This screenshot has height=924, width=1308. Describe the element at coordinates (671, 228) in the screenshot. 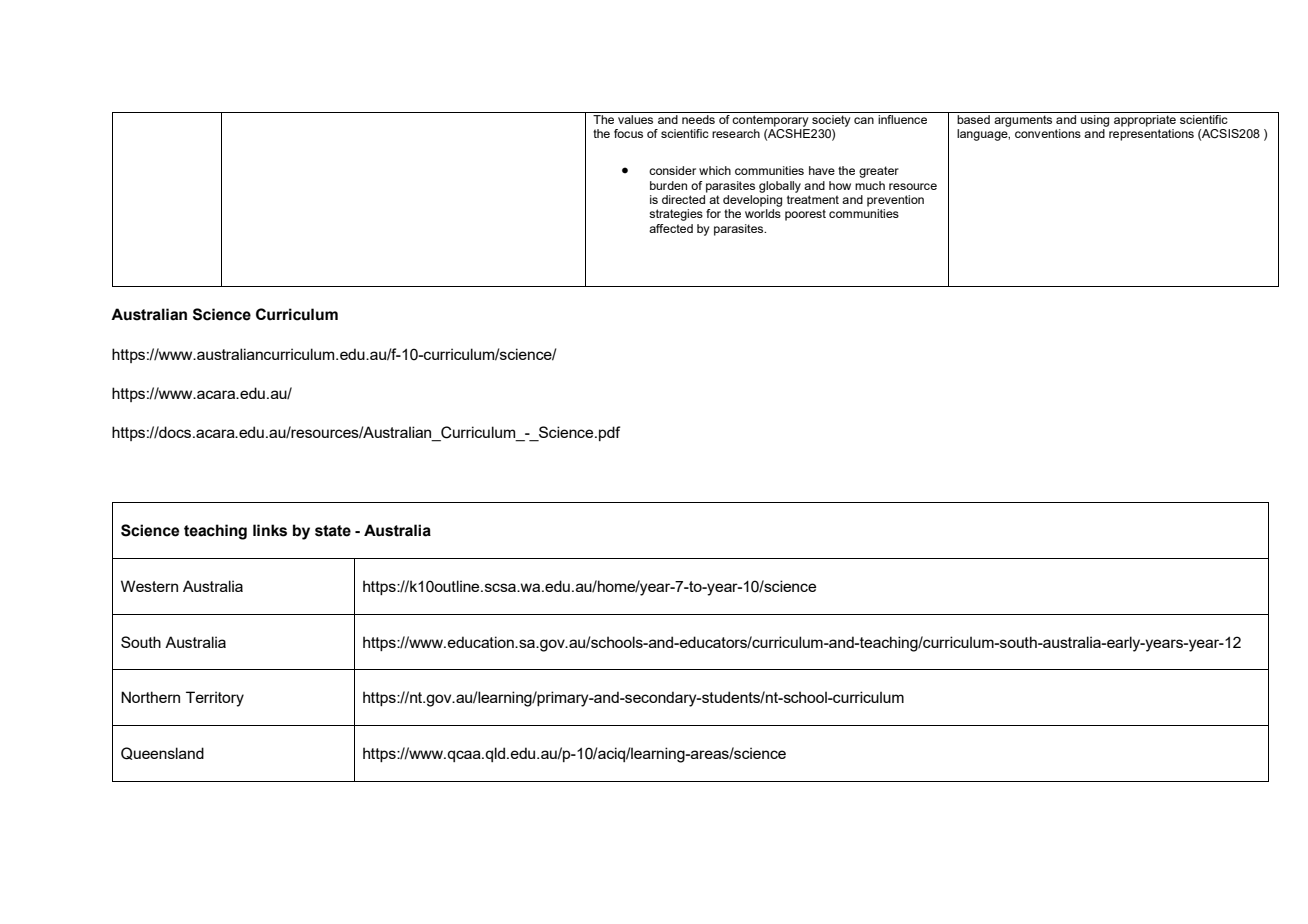

I see `affected` at that location.
